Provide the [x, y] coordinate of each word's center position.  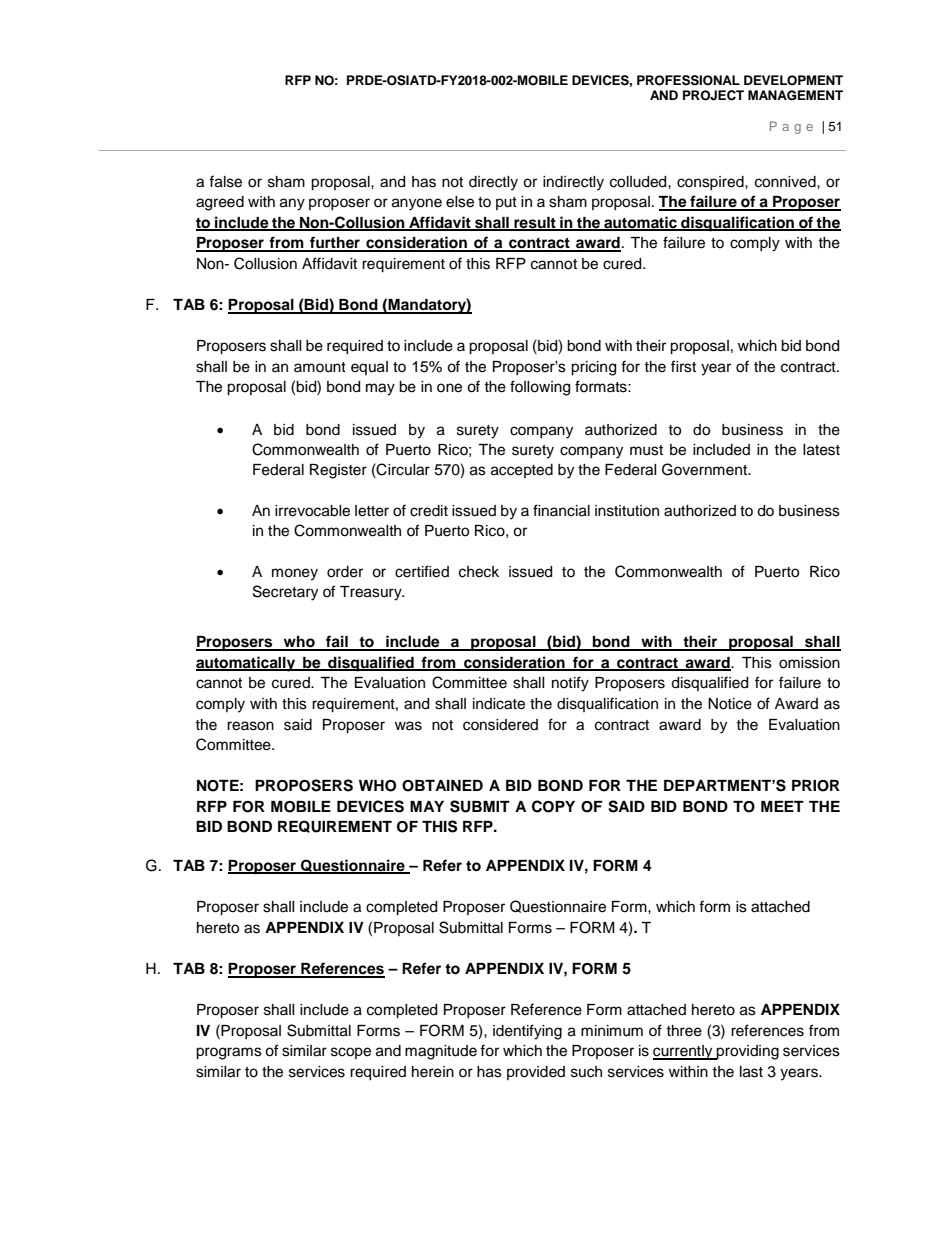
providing [747, 1052]
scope [351, 1053]
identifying [527, 1032]
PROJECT [713, 95]
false [225, 181]
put [506, 203]
